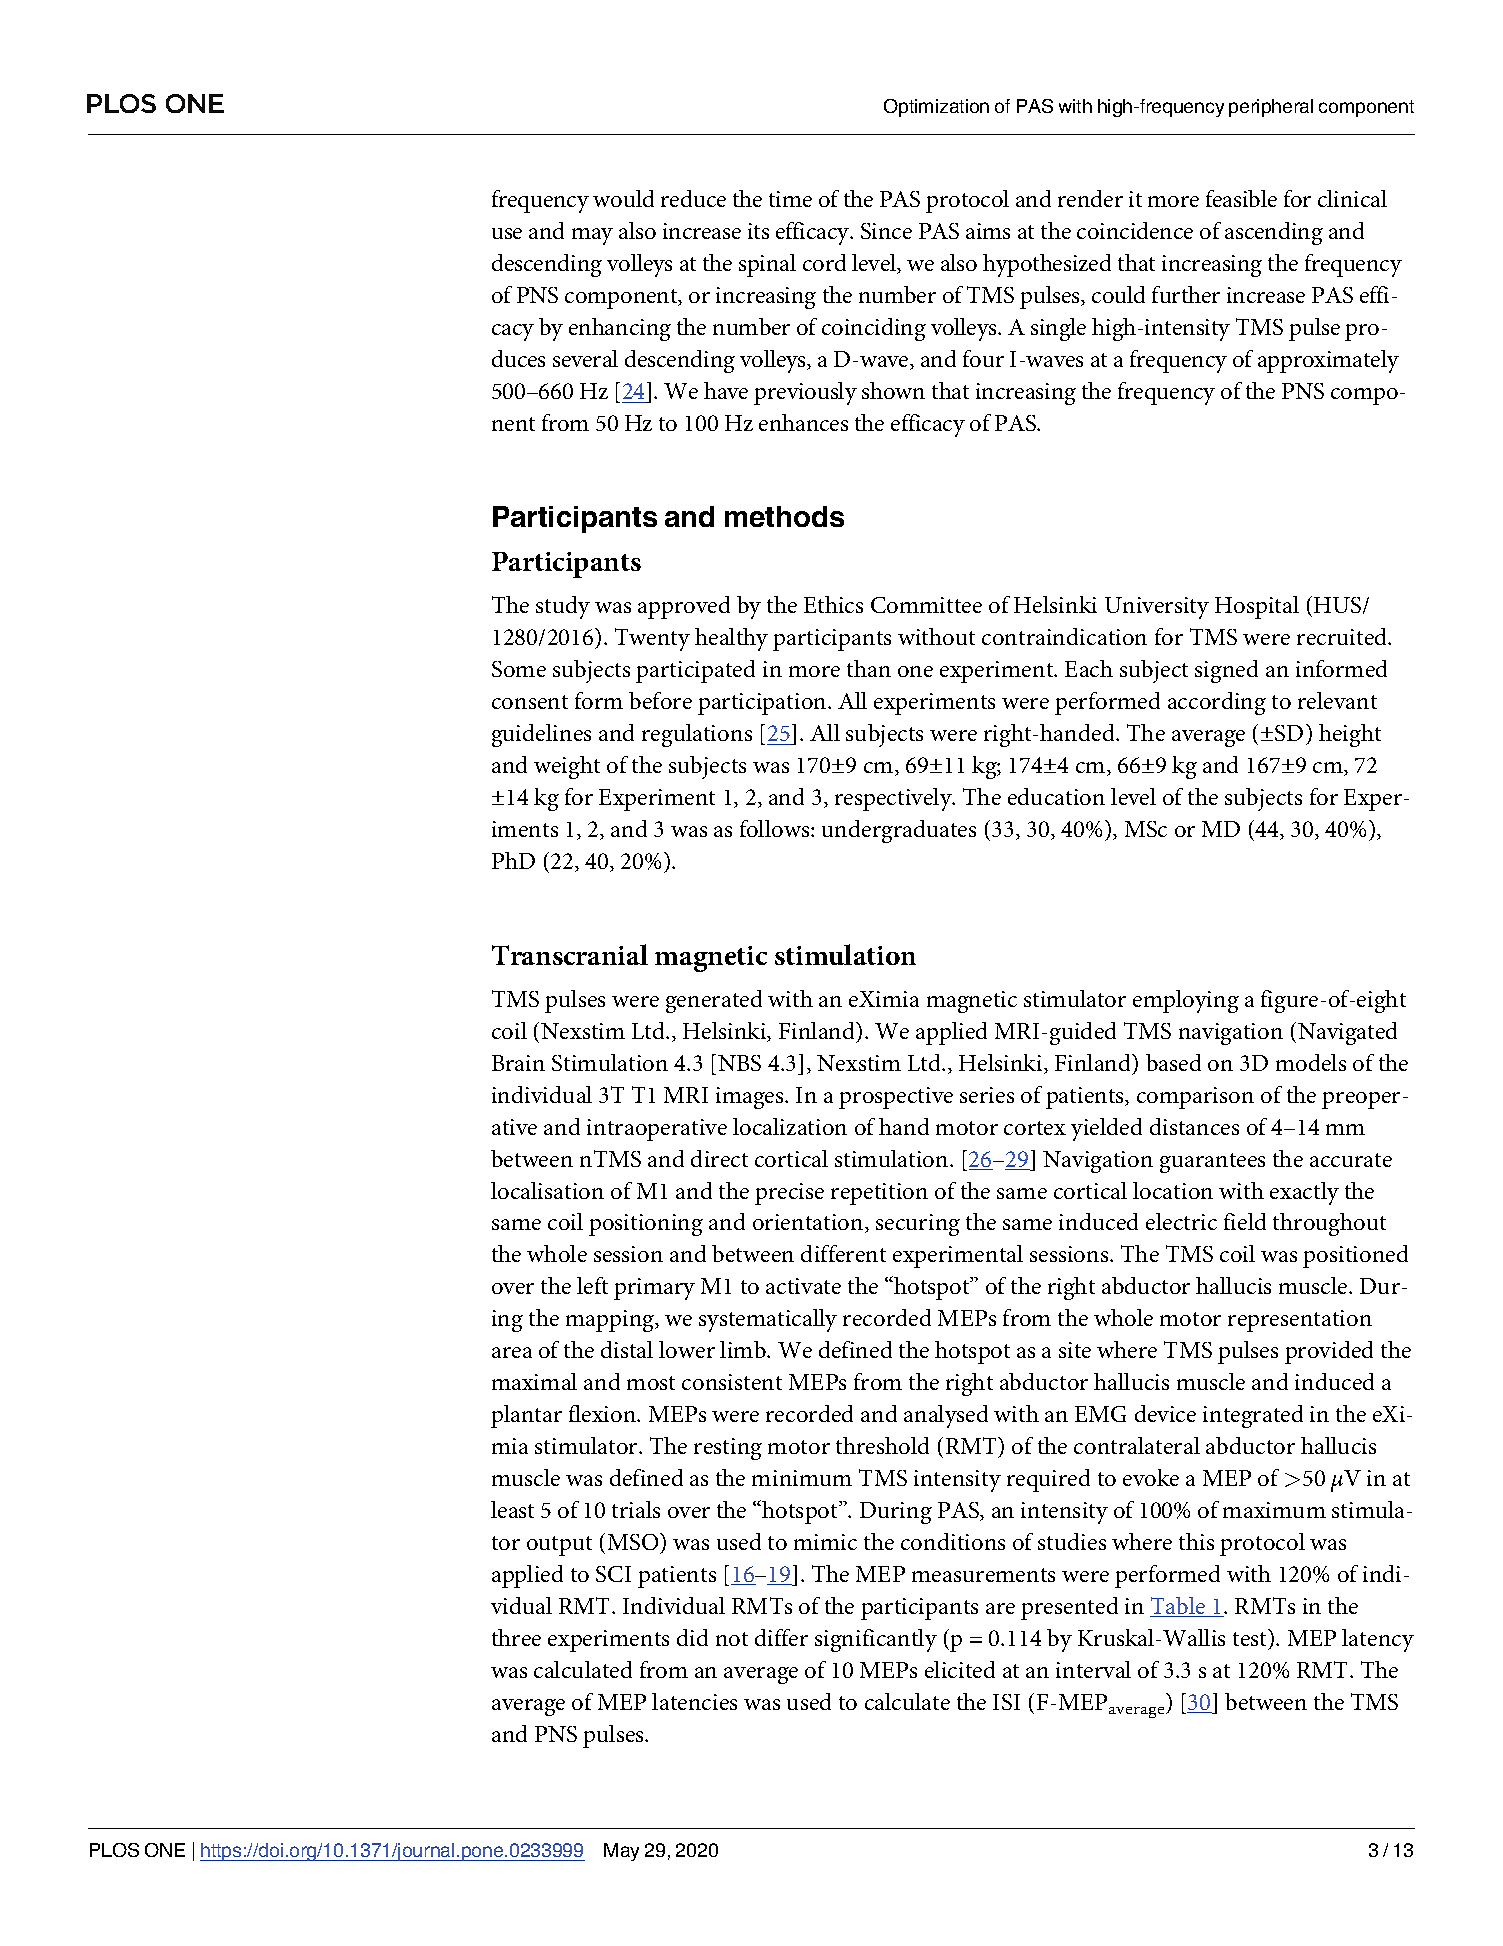  What do you see at coordinates (1271, 108) in the screenshot?
I see `peripheral` at bounding box center [1271, 108].
